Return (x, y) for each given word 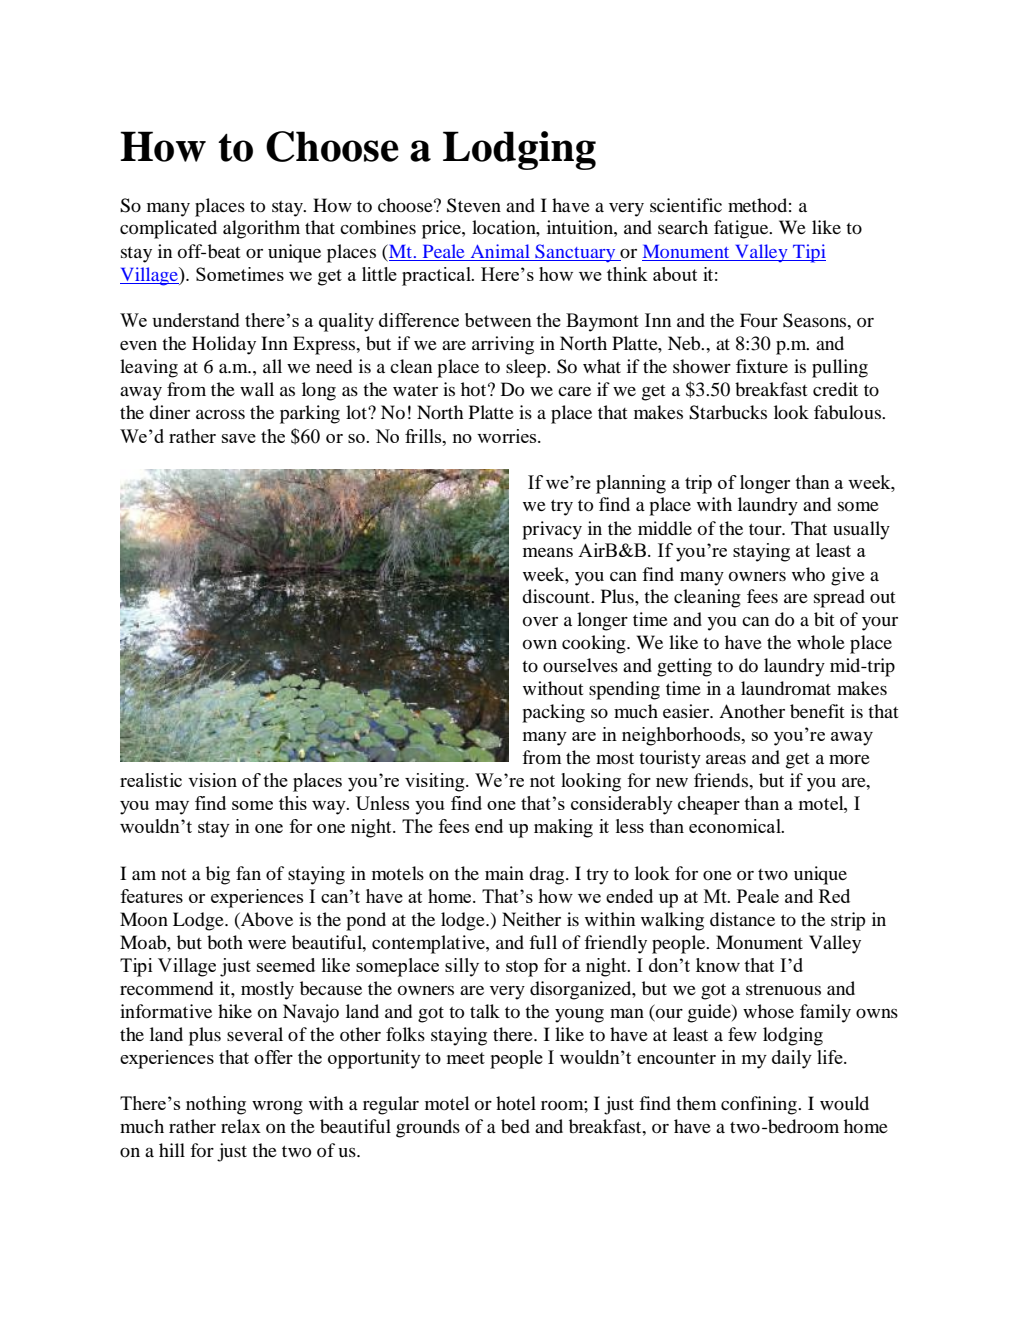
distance (742, 919)
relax (241, 1126)
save (239, 438)
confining (760, 1105)
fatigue (742, 229)
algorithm (261, 229)
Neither (531, 919)
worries (508, 436)
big (218, 875)
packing (553, 713)
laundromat (786, 688)
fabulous (848, 412)
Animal (500, 251)
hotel (516, 1103)
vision (212, 780)
